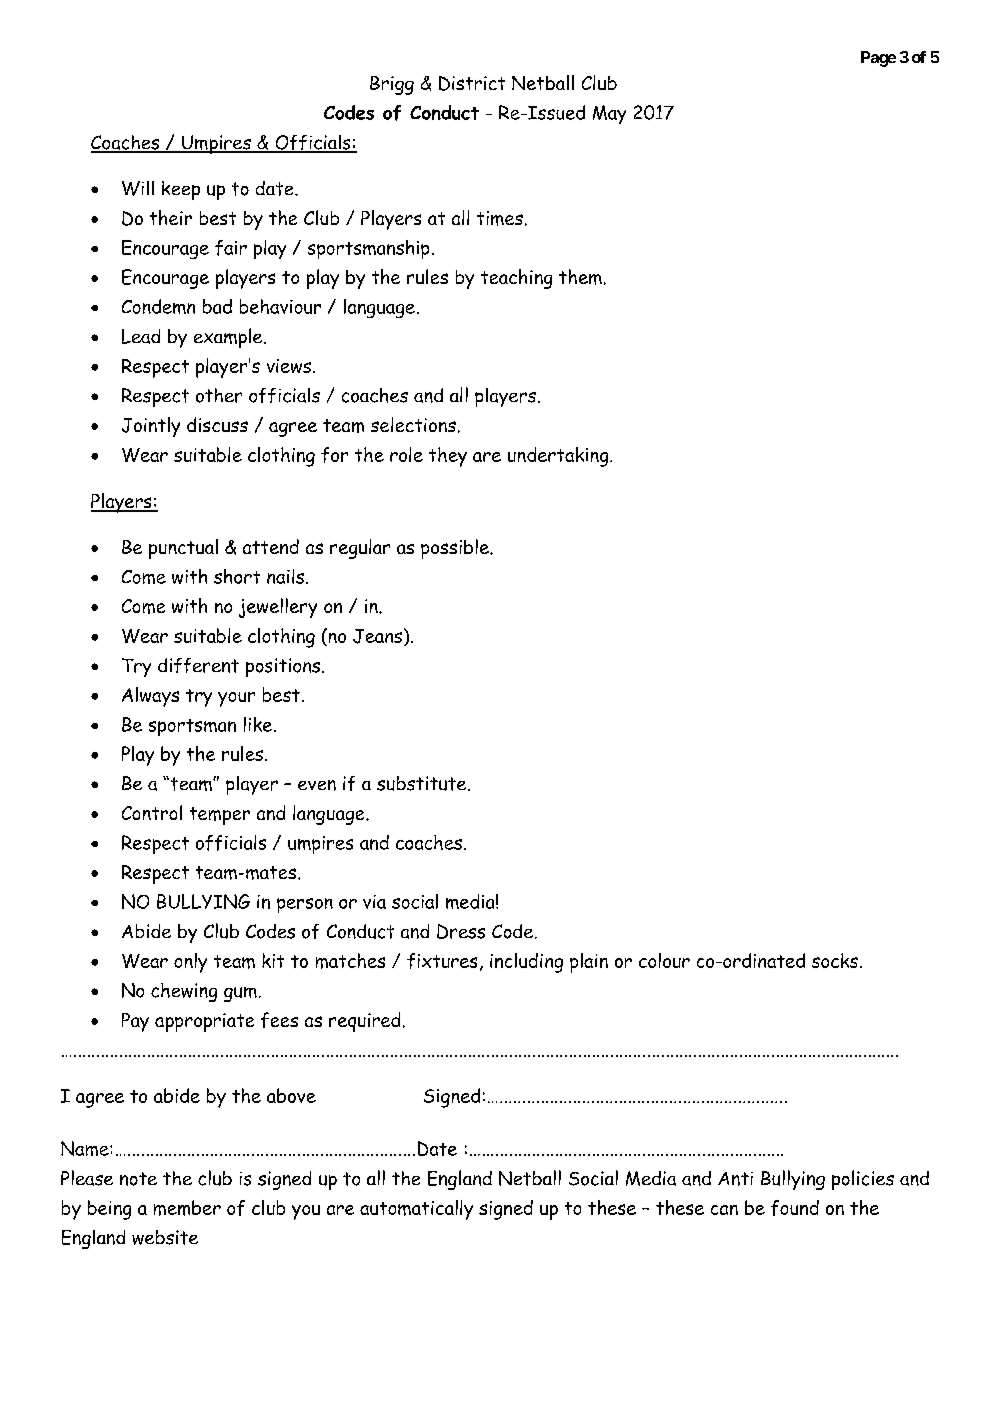 The height and width of the screenshot is (1411, 998). What do you see at coordinates (878, 59) in the screenshot?
I see `Page` at bounding box center [878, 59].
